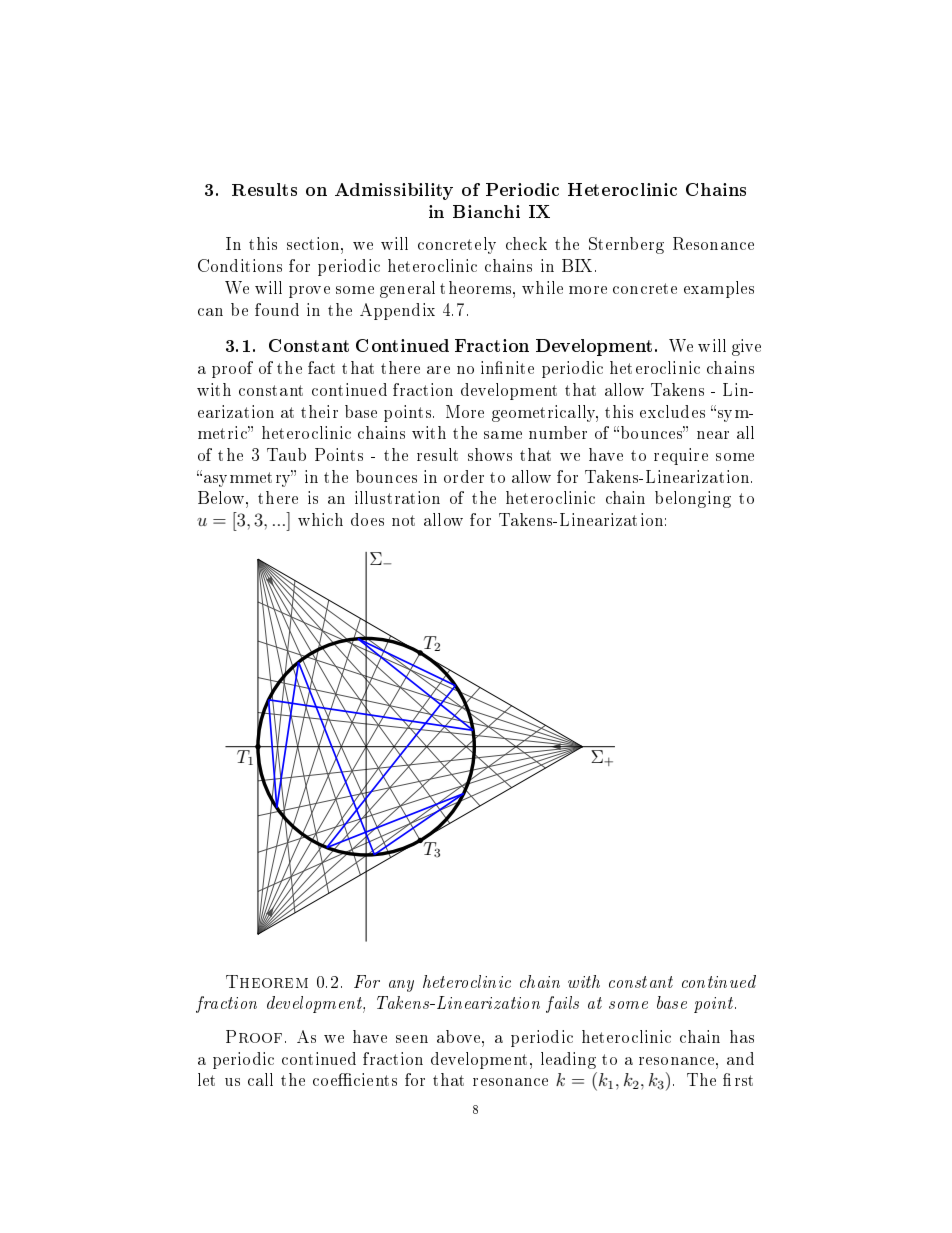 This document has width=952, height=1233. I want to click on fails, so click(562, 1004).
